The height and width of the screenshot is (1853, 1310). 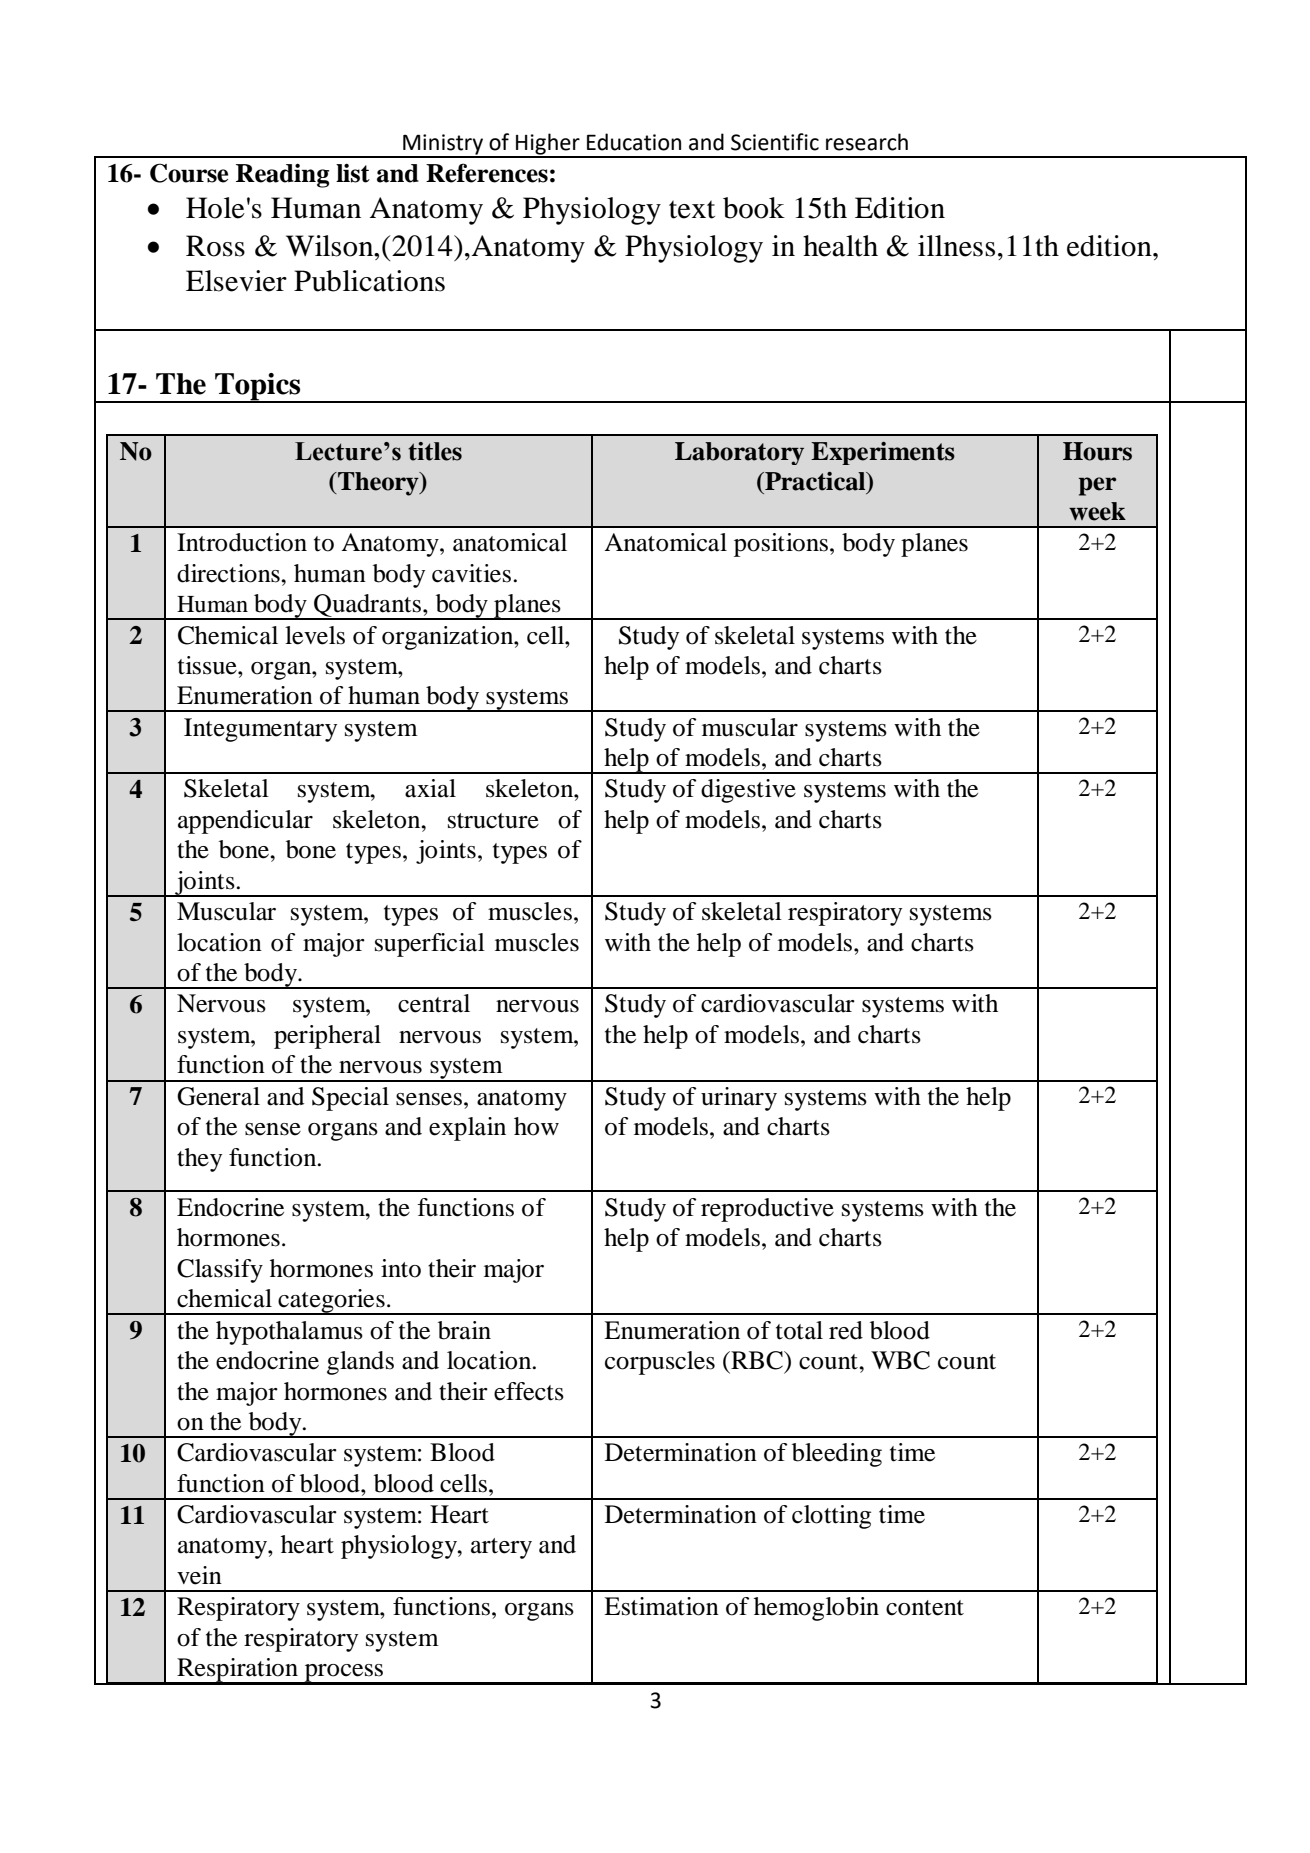 What do you see at coordinates (739, 1099) in the screenshot?
I see `urinary` at bounding box center [739, 1099].
